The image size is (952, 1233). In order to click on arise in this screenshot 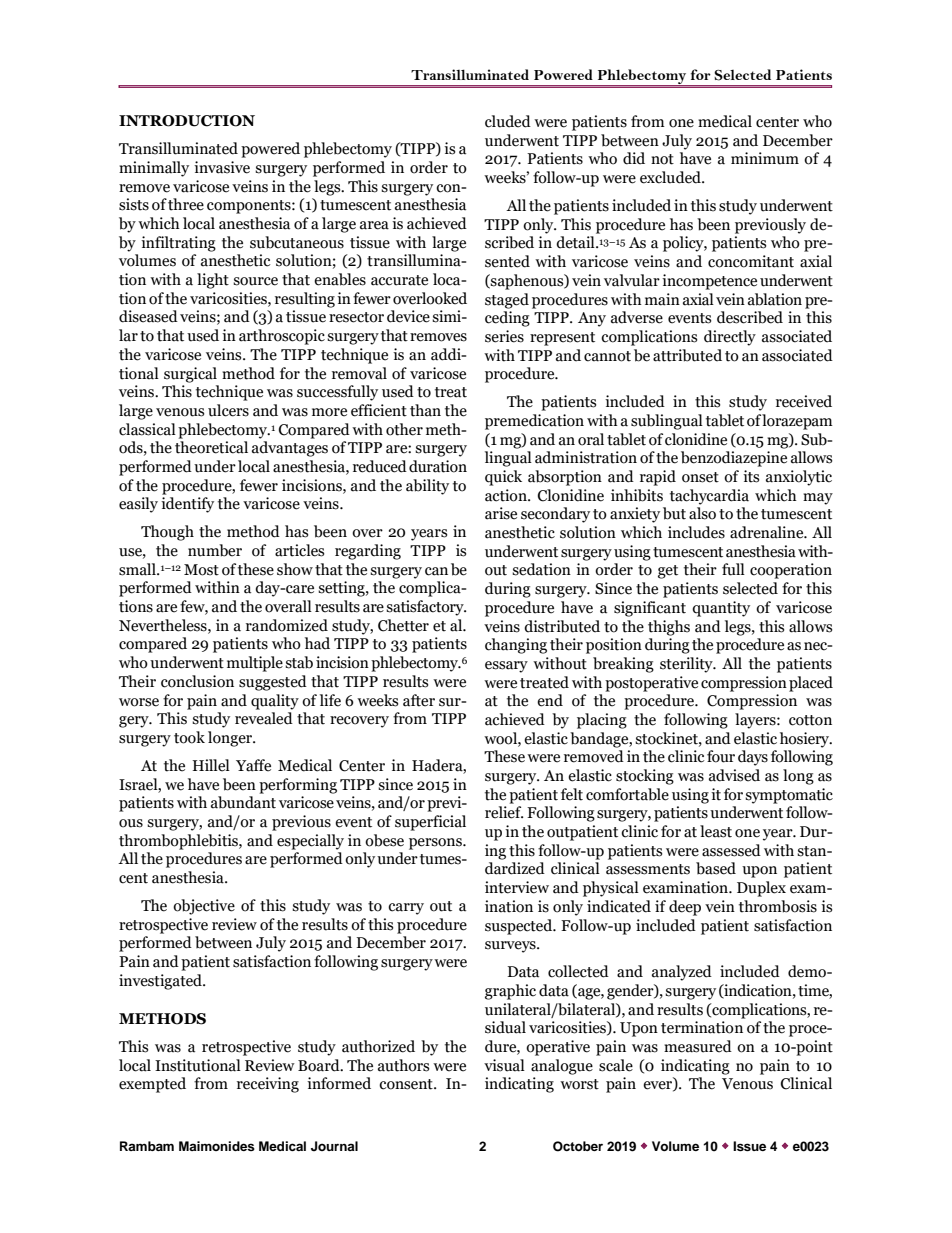, I will do `click(501, 513)`.
